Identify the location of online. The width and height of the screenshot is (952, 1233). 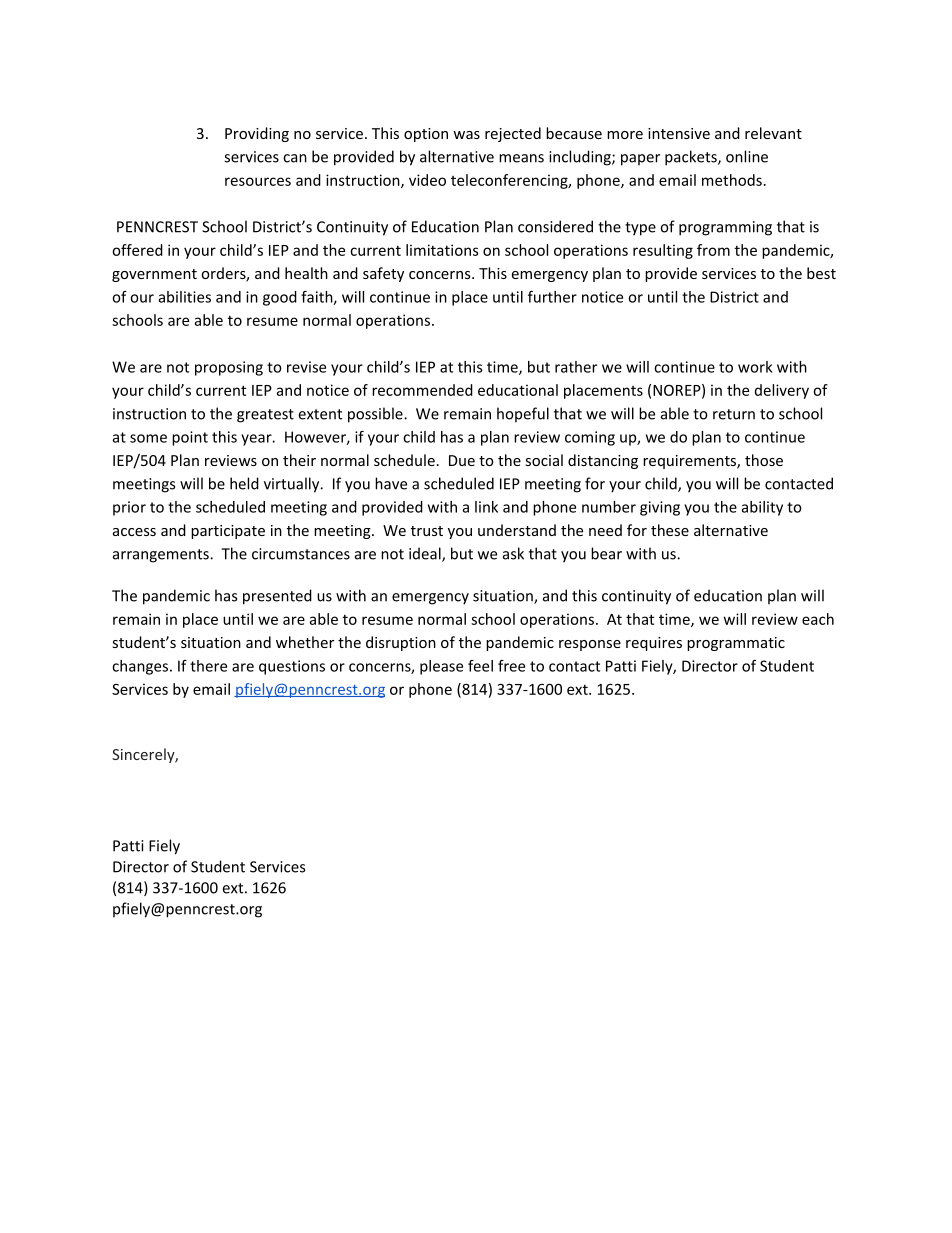
(747, 156).
